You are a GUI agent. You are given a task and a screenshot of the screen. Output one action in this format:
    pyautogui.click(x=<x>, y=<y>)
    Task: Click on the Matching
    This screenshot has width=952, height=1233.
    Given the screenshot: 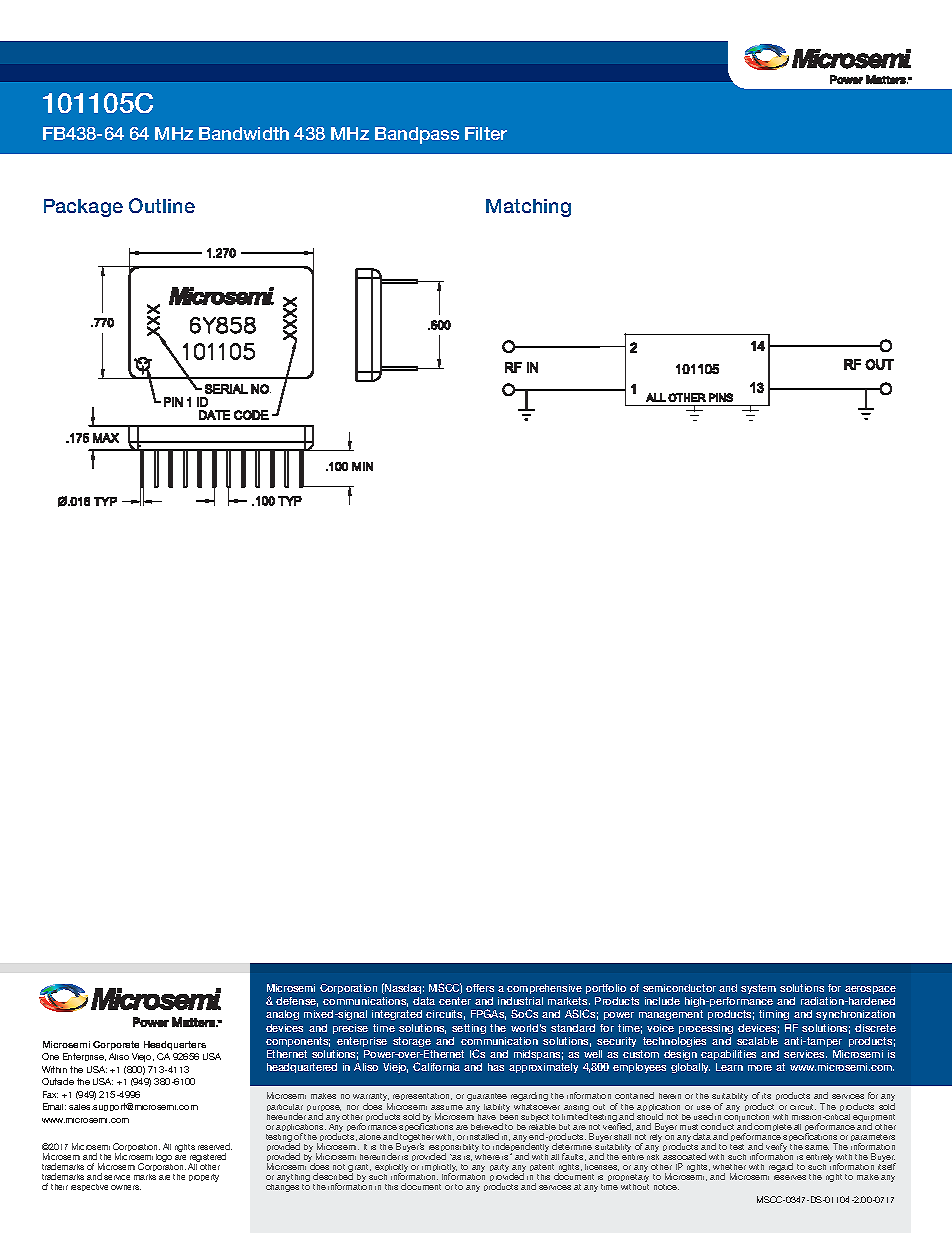 What is the action you would take?
    pyautogui.click(x=528, y=208)
